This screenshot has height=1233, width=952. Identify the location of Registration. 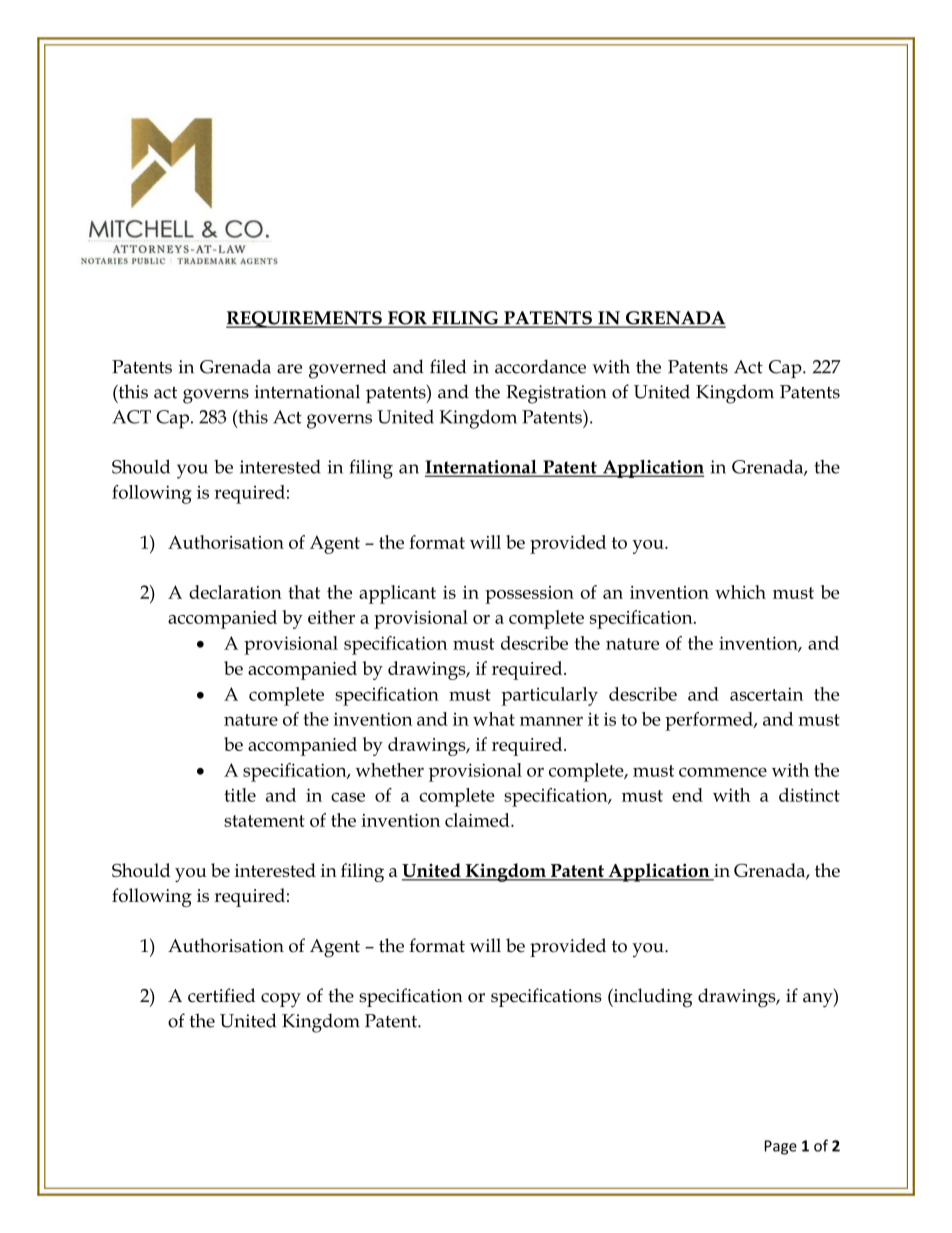
(556, 394).
